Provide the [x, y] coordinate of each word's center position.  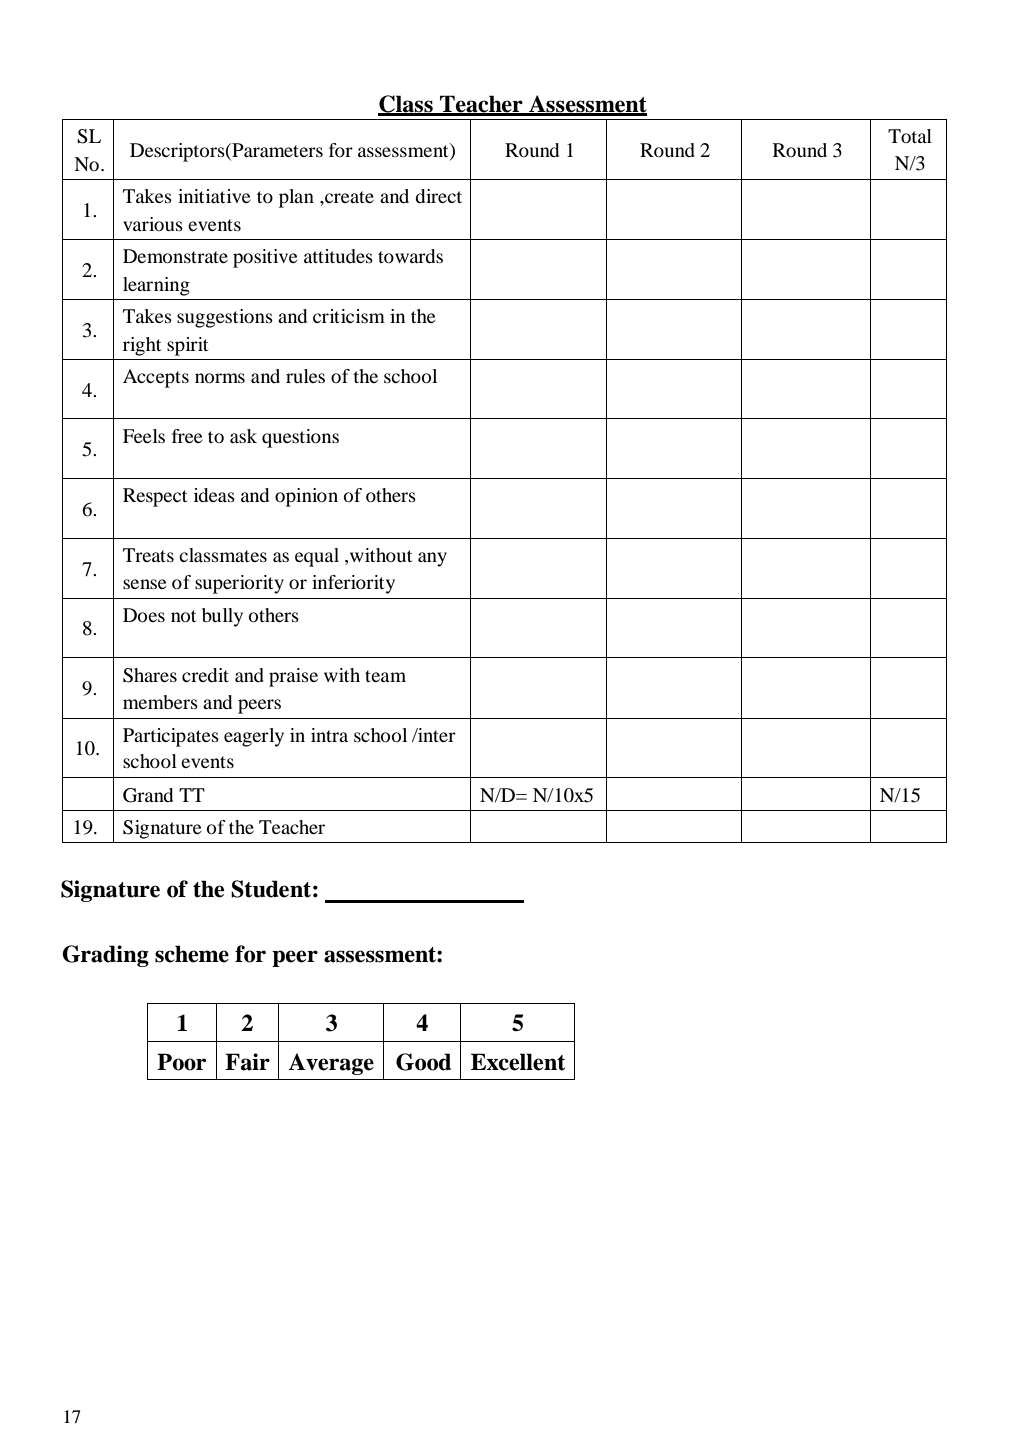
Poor [181, 1062]
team [385, 676]
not [183, 616]
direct [438, 196]
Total [910, 136]
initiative [214, 196]
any [432, 559]
